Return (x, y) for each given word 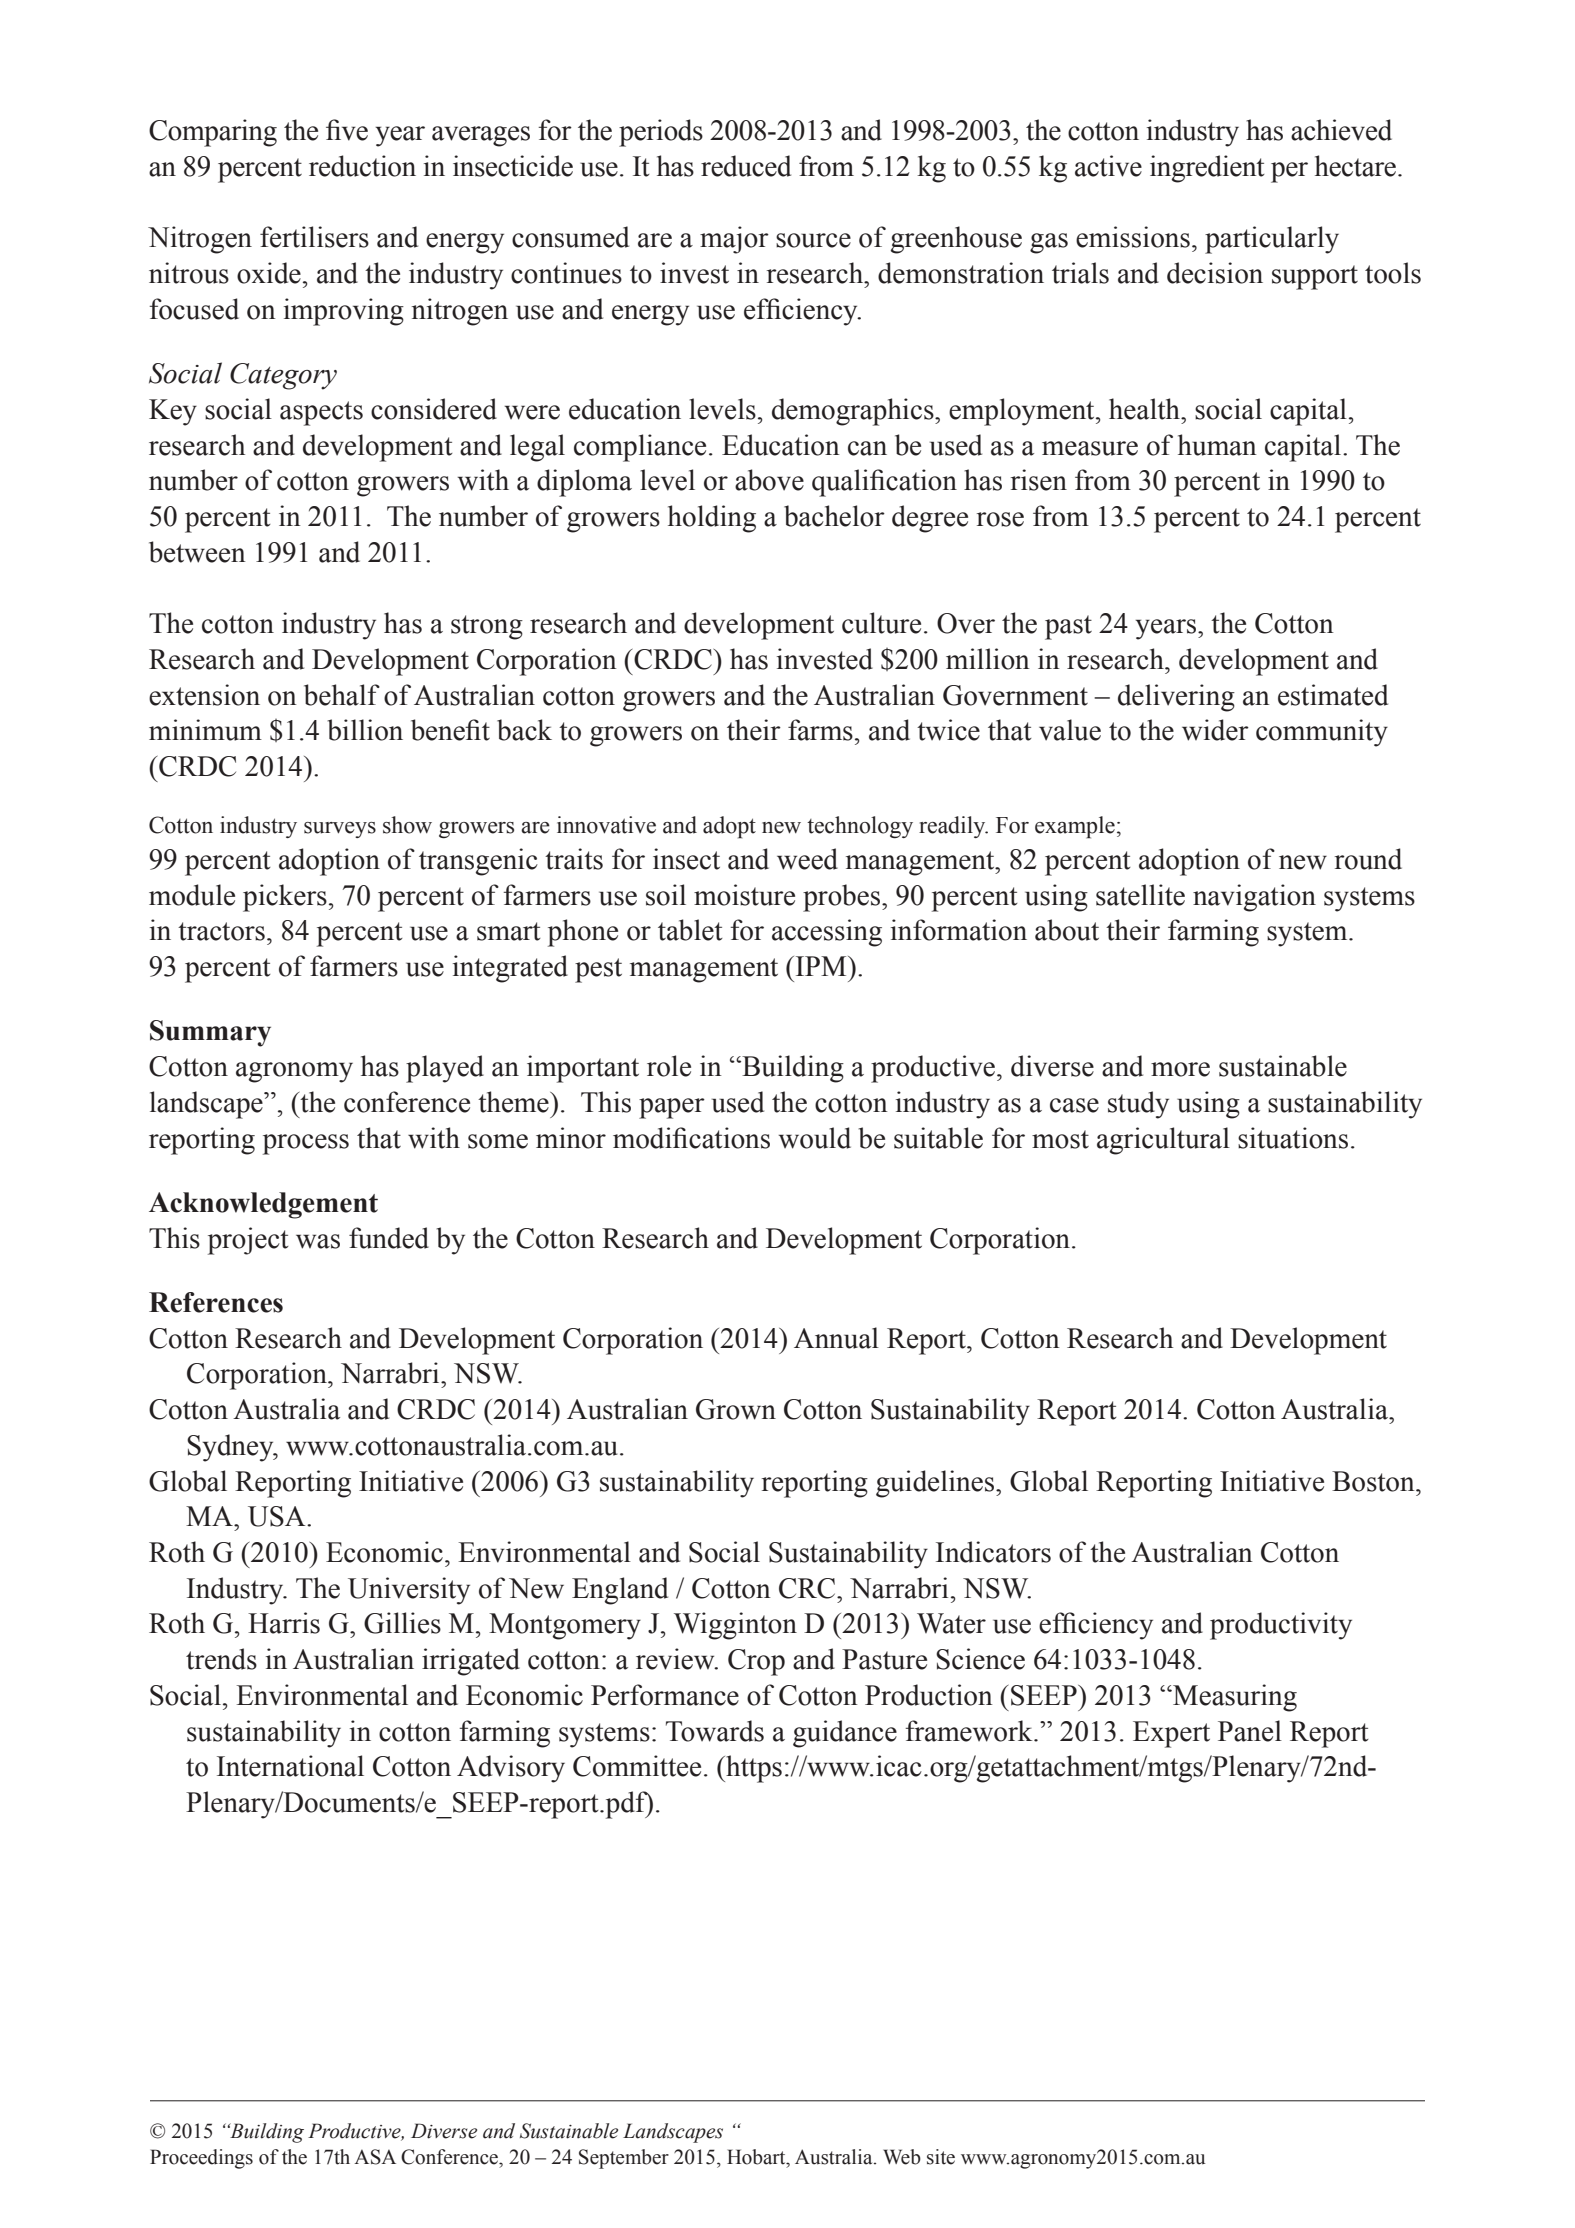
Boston (1374, 1481)
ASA (375, 2157)
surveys (340, 830)
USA (278, 1516)
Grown (736, 1409)
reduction (362, 166)
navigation (1254, 898)
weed (807, 859)
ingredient (1207, 169)
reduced (746, 166)
